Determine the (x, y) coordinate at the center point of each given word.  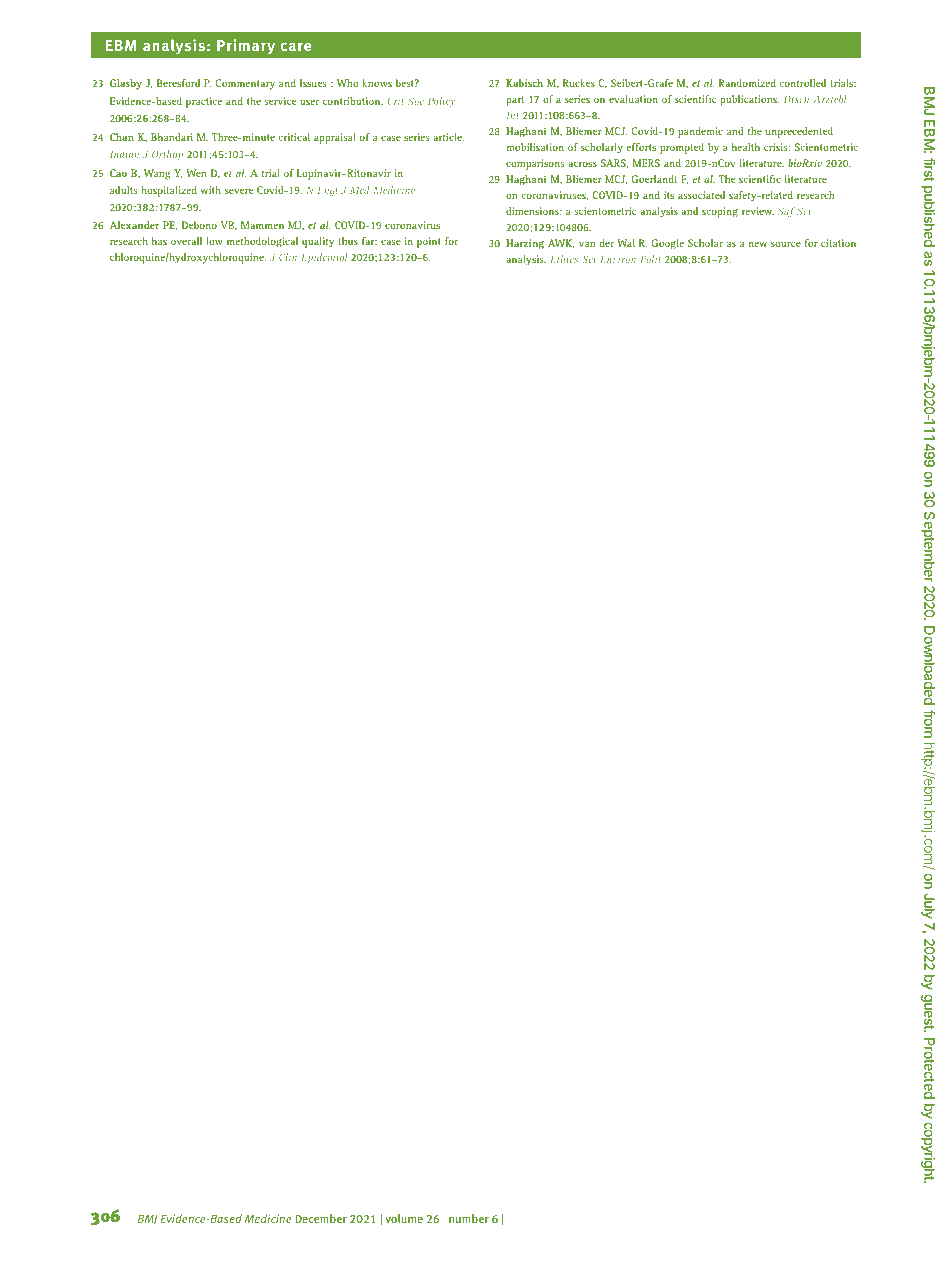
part (515, 101)
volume (404, 1218)
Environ (618, 259)
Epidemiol (324, 258)
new (758, 244)
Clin (288, 257)
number (469, 1218)
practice (204, 102)
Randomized (747, 83)
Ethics (564, 259)
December (321, 1218)
